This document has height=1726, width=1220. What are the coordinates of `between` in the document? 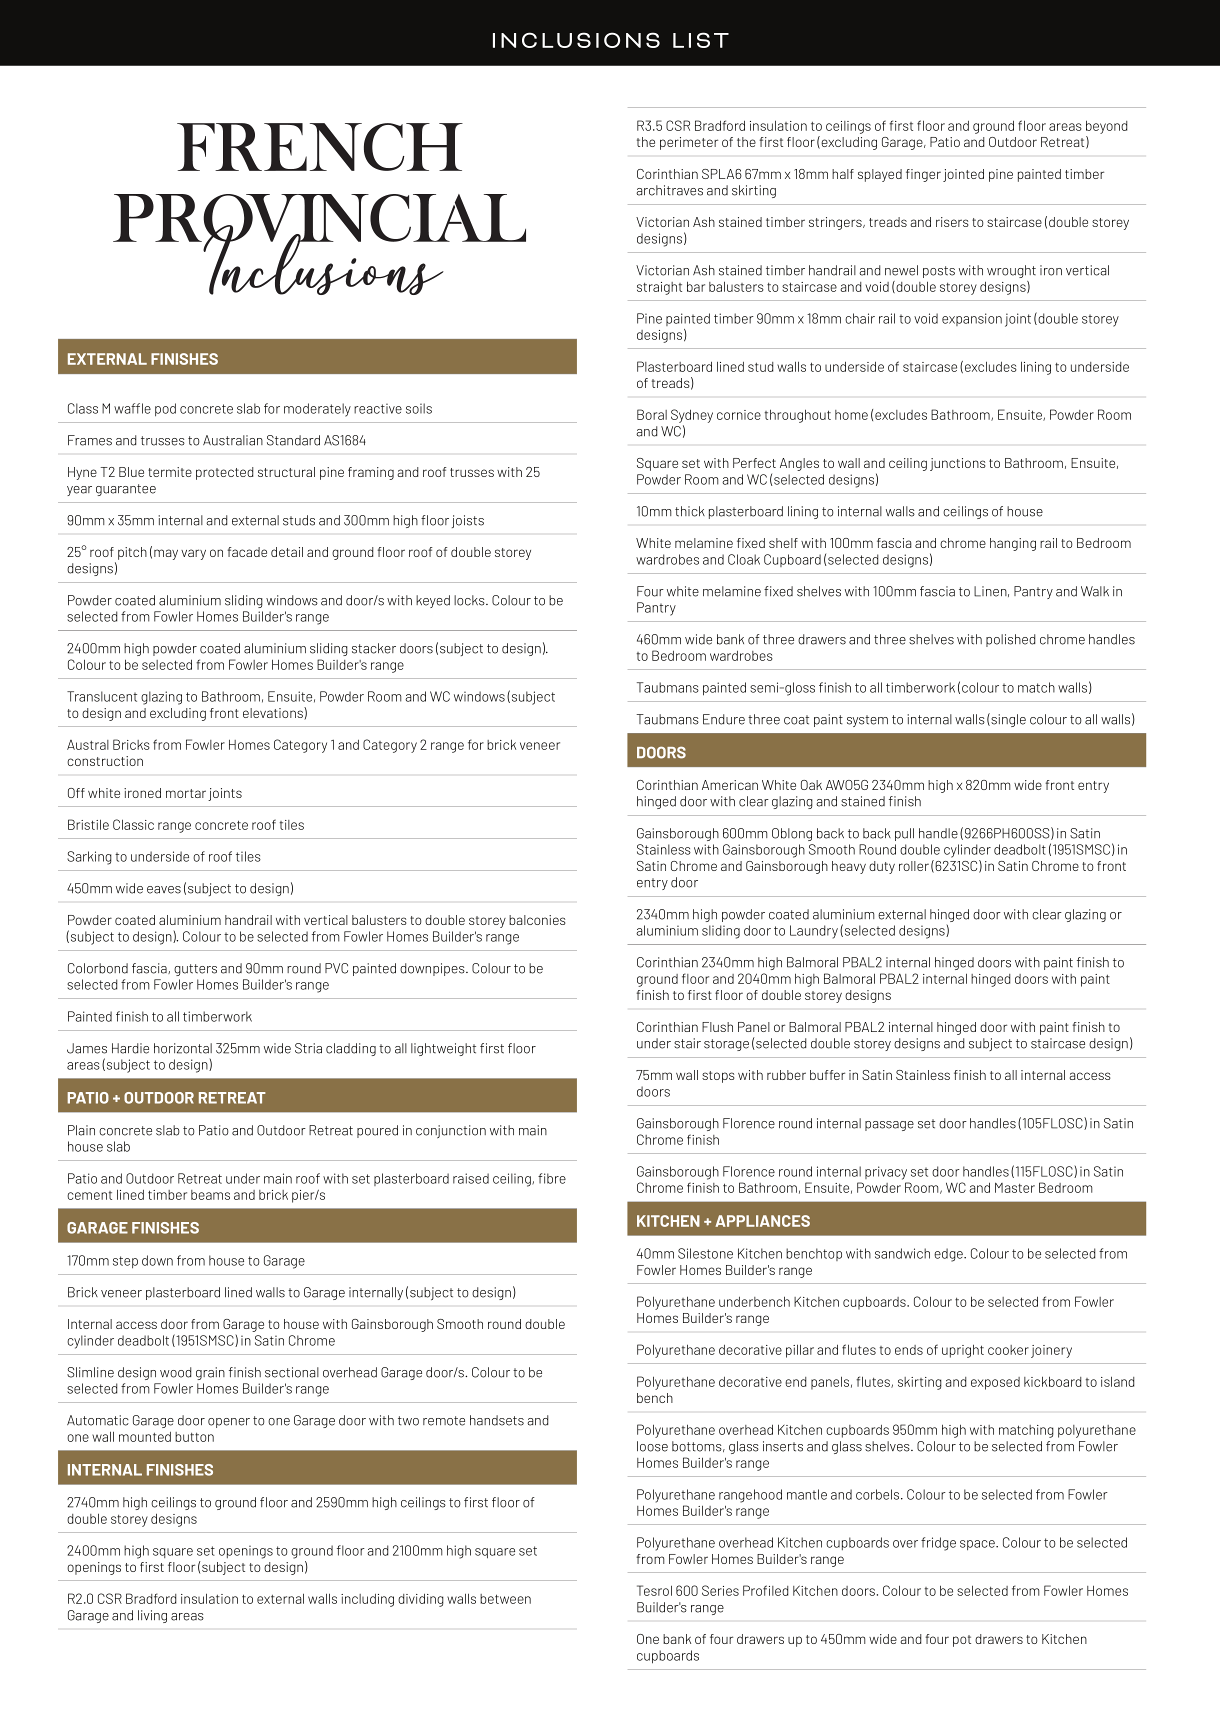 It's located at (505, 1599).
